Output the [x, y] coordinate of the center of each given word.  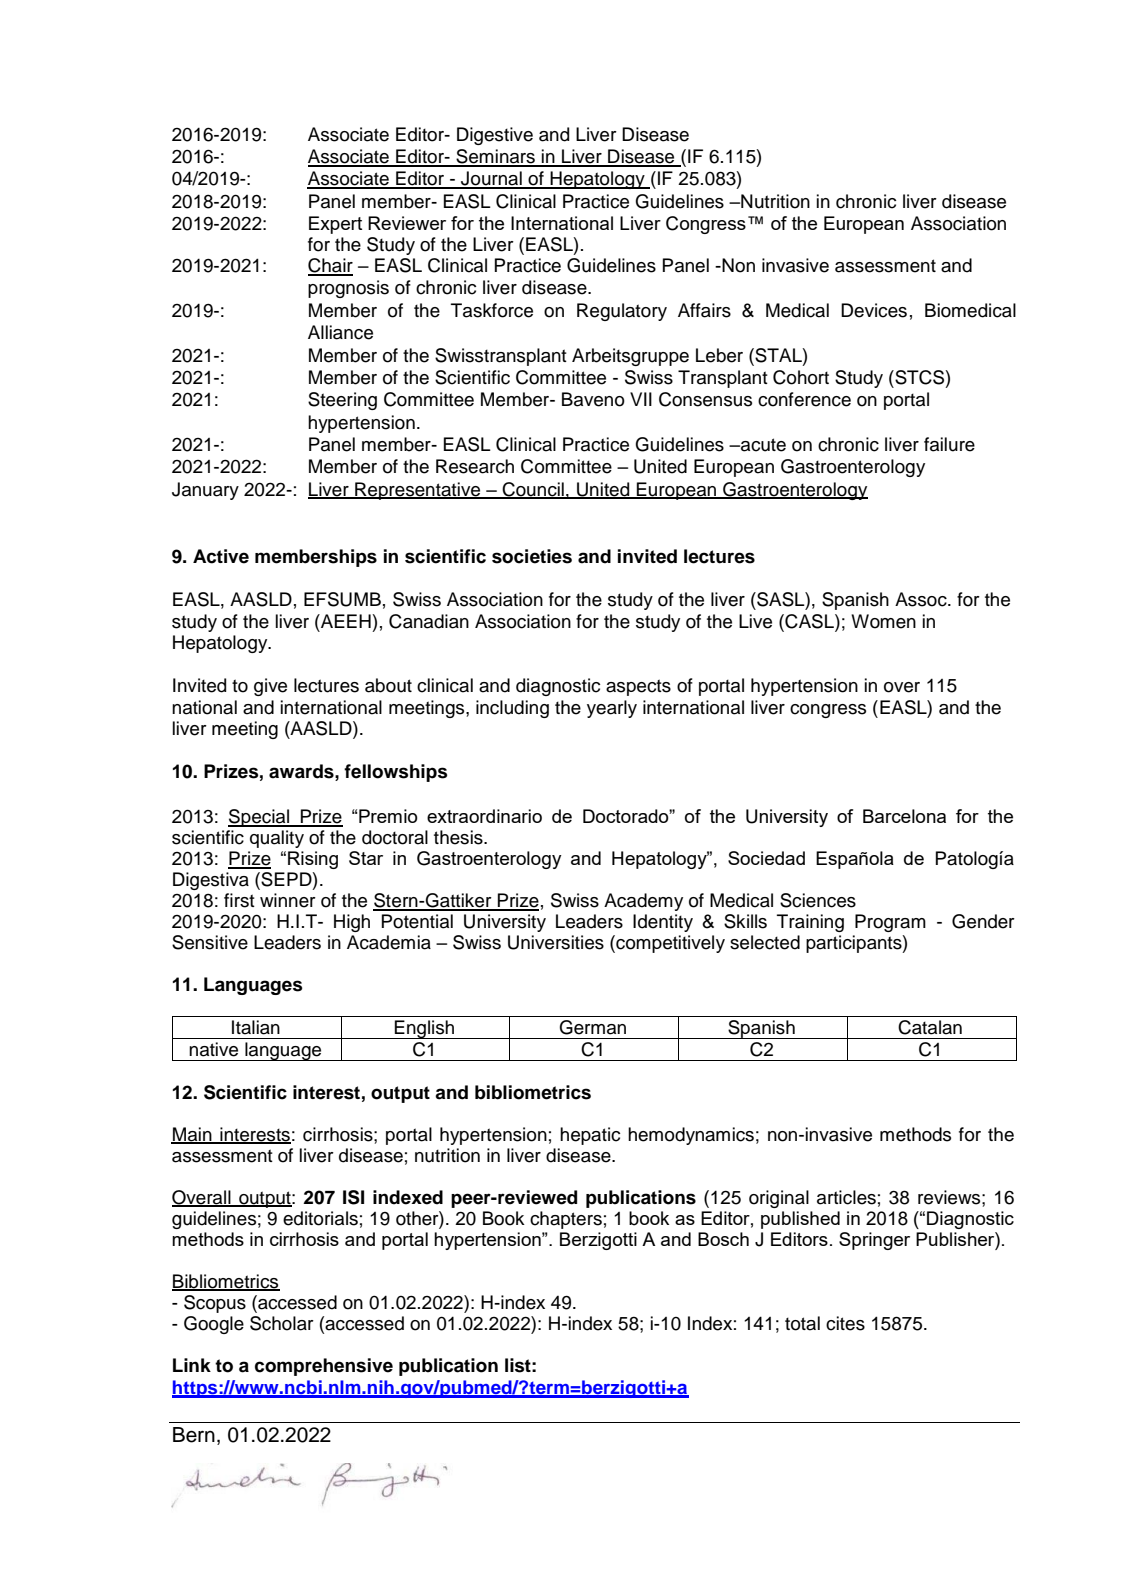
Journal [491, 179]
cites [845, 1323]
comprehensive [324, 1367]
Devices [874, 310]
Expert [335, 225]
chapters [566, 1220]
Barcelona [904, 816]
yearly [612, 709]
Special [259, 818]
